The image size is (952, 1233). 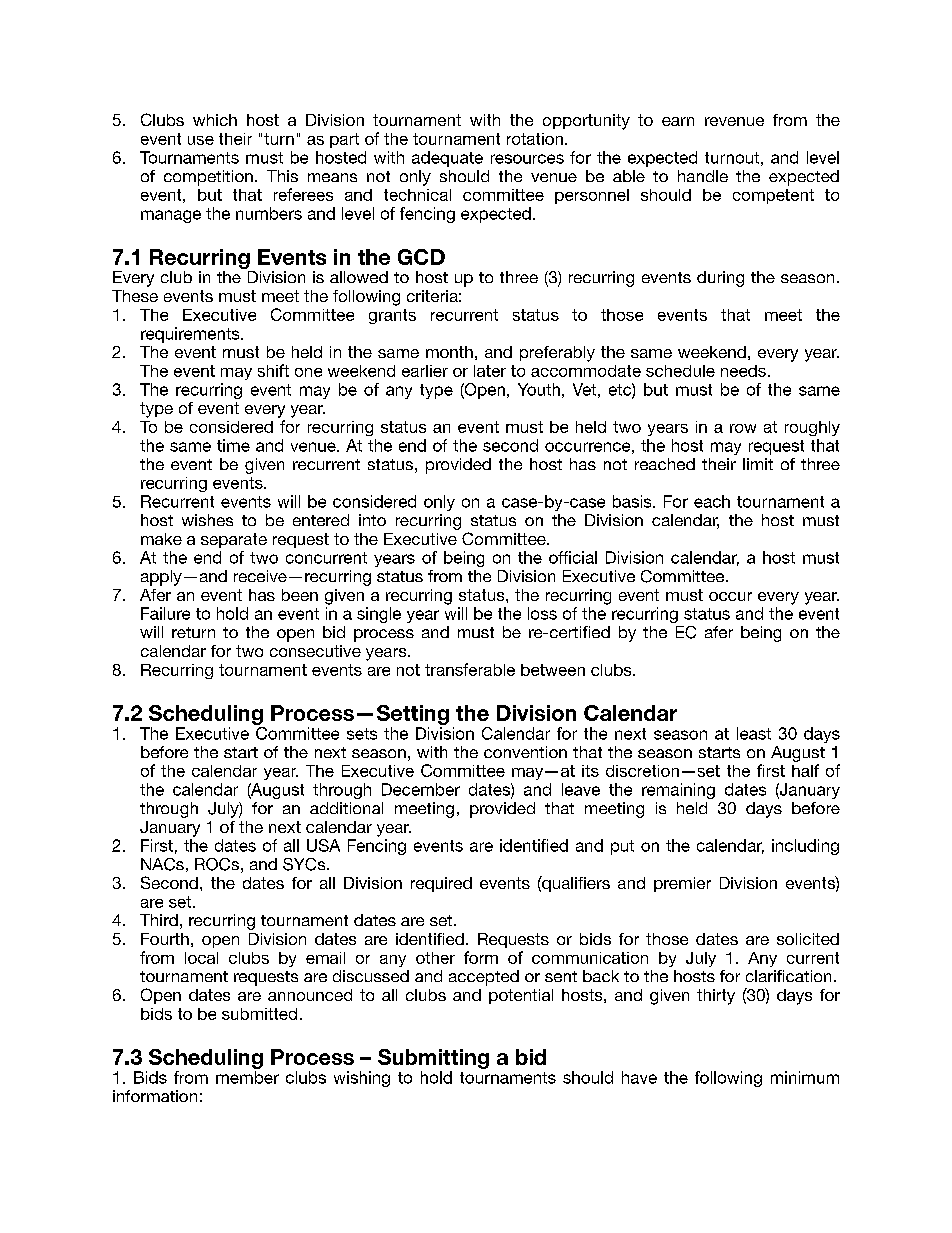 I want to click on adequate, so click(x=447, y=159).
